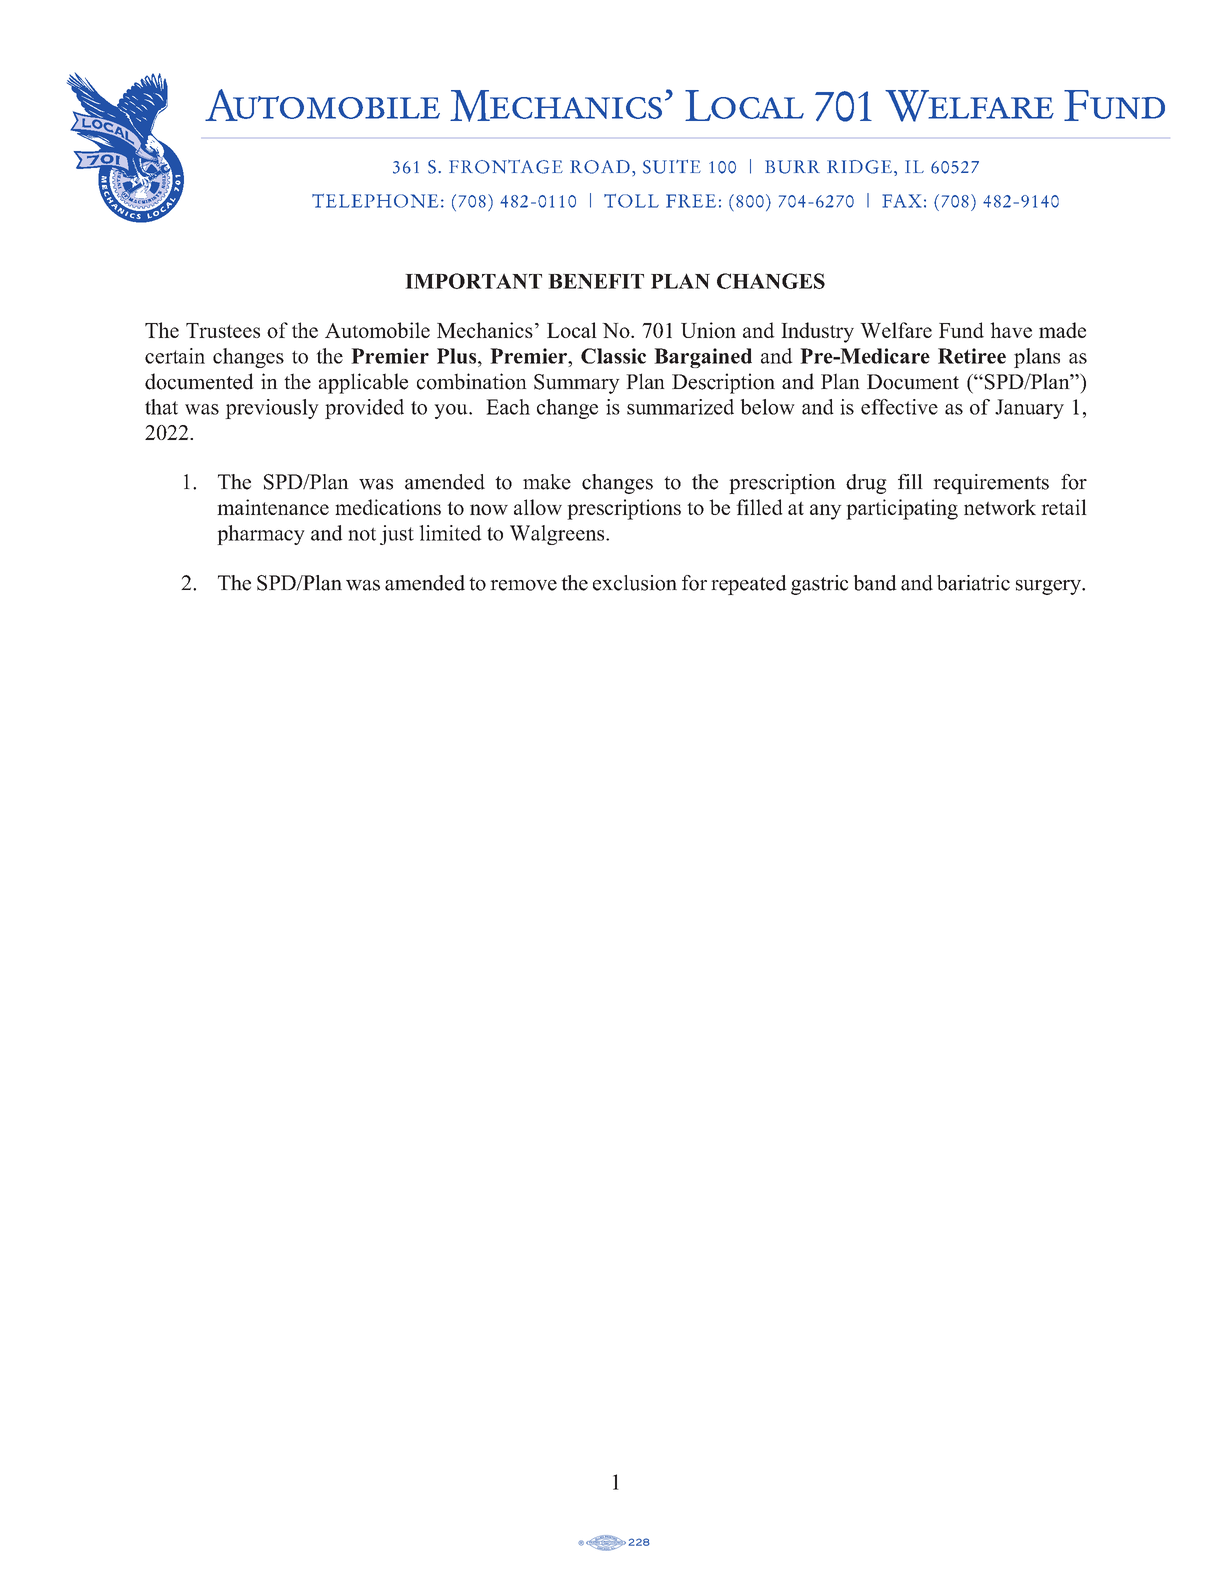 This screenshot has height=1592, width=1231. What do you see at coordinates (901, 201) in the screenshot?
I see `FAX` at bounding box center [901, 201].
